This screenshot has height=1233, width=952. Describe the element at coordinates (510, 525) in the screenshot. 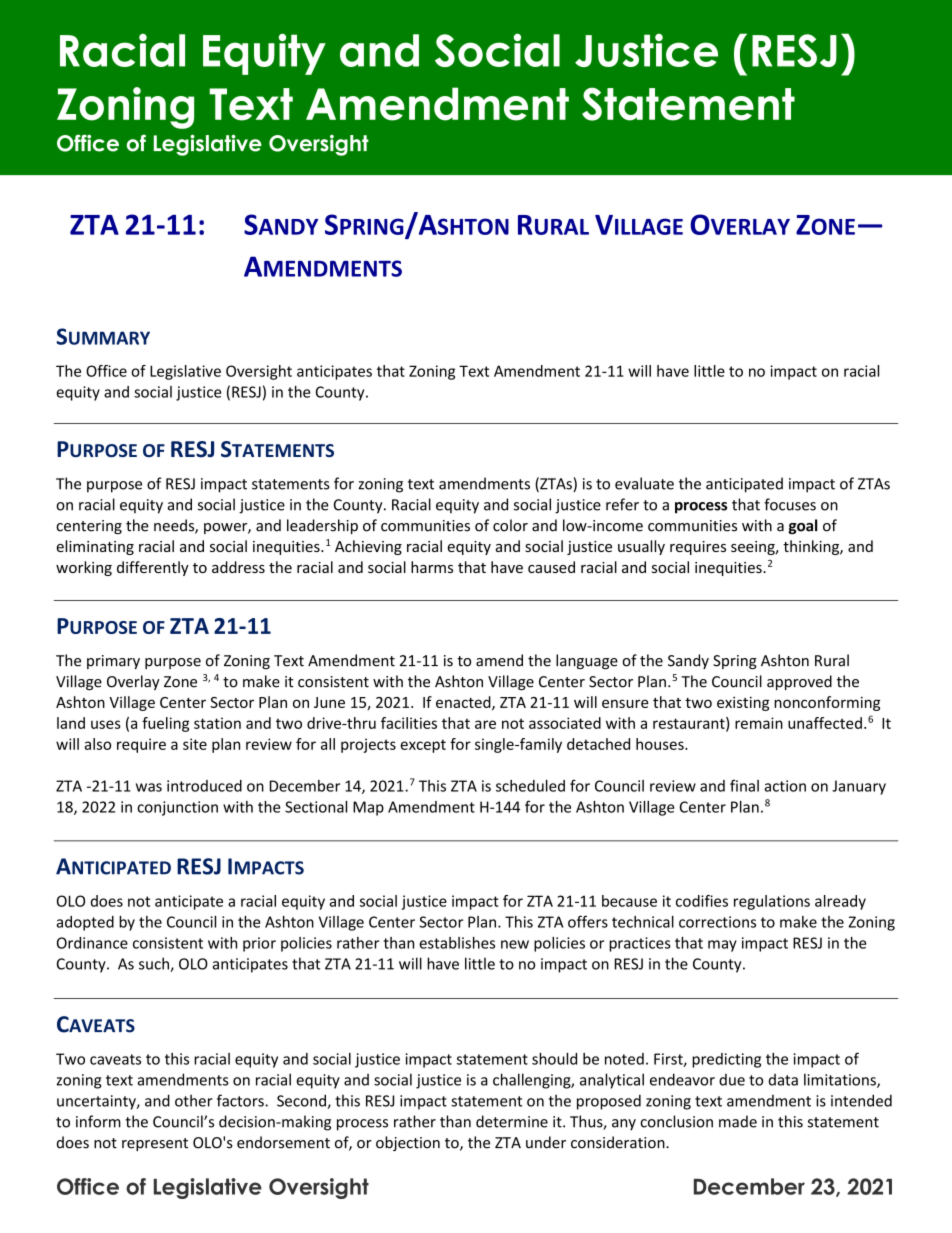

I see `color` at that location.
